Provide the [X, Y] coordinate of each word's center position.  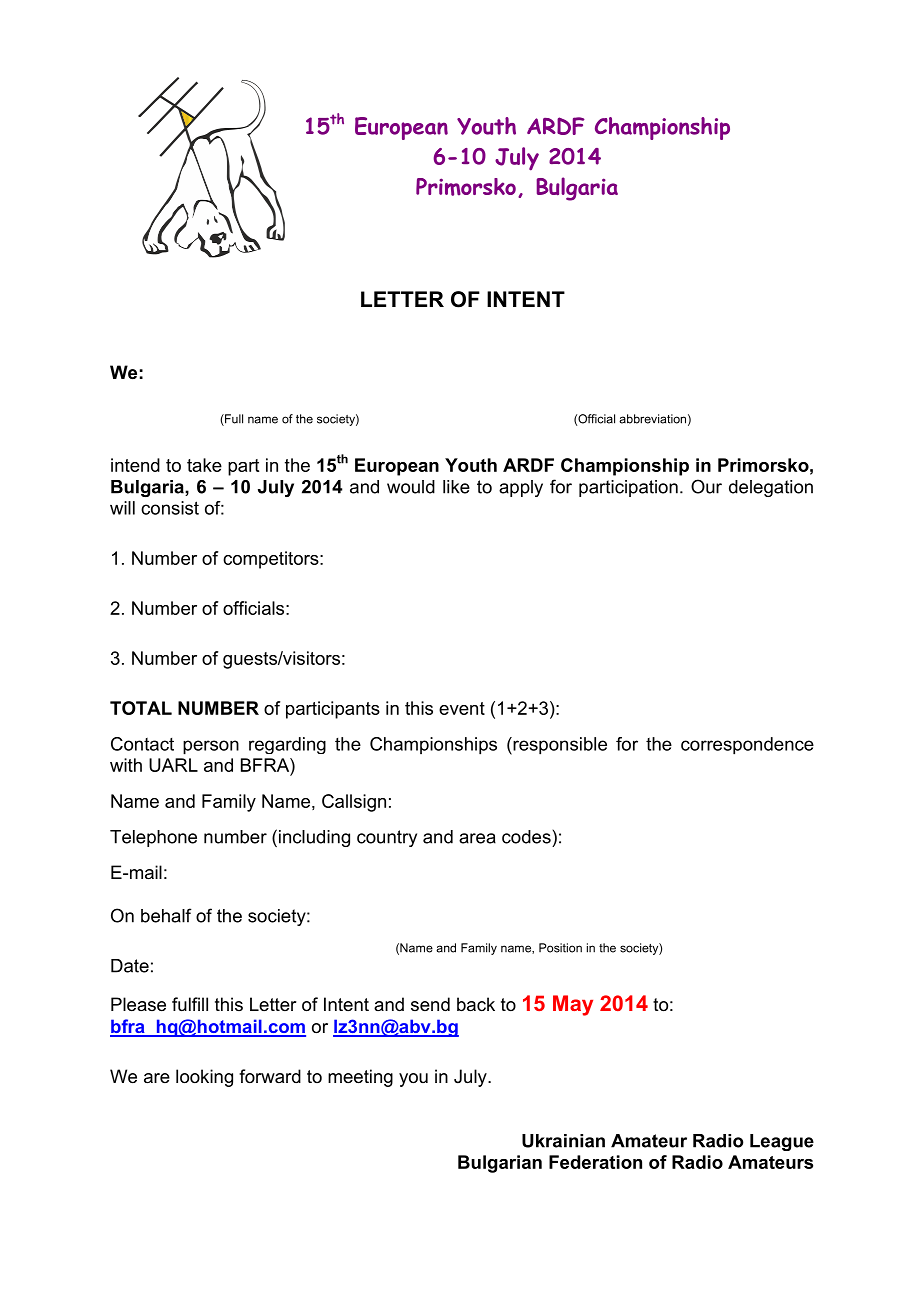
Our [706, 486]
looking [204, 1078]
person [211, 747]
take [204, 465]
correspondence [747, 746]
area [477, 838]
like [456, 487]
